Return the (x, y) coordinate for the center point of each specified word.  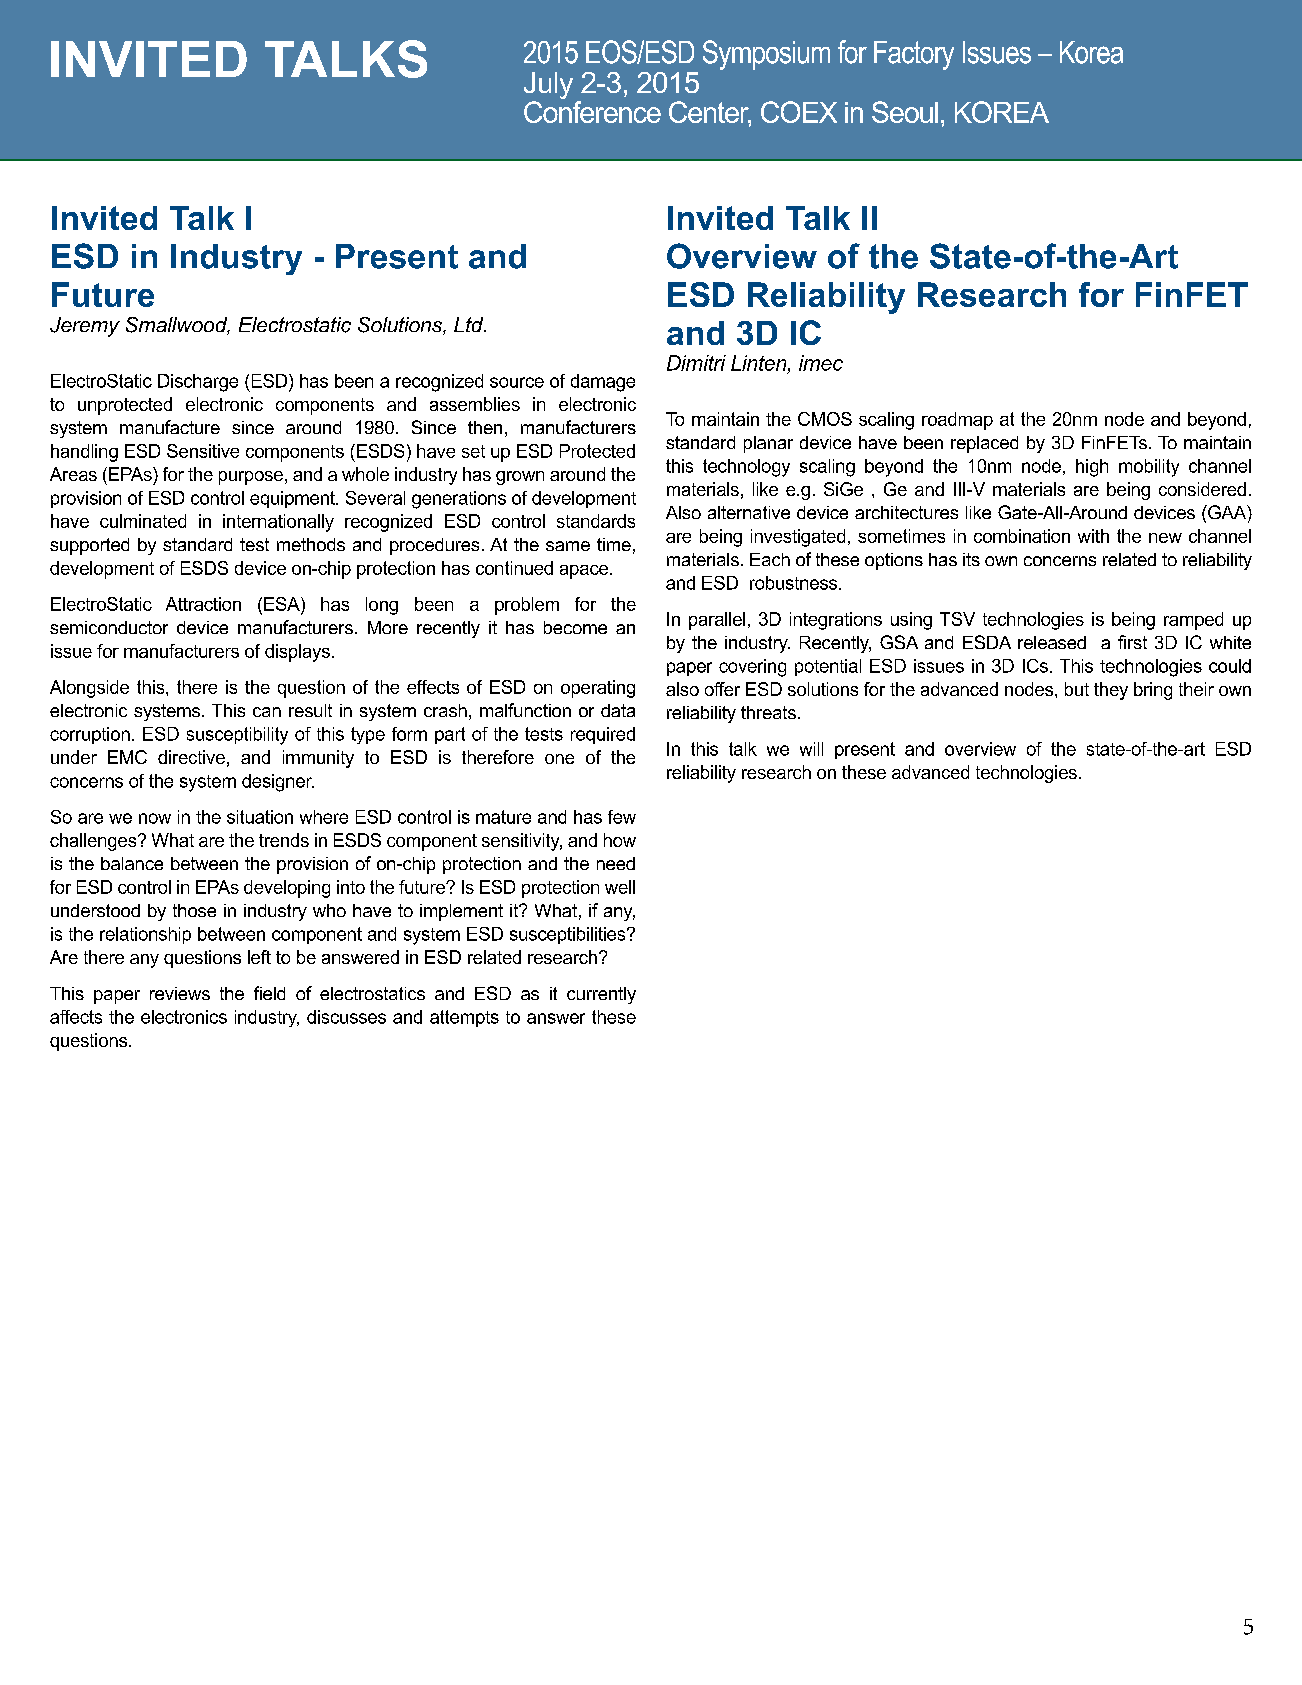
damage (603, 383)
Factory (914, 55)
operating (598, 689)
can (267, 712)
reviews (180, 993)
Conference (592, 112)
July (548, 87)
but (1077, 689)
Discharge (198, 383)
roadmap (957, 421)
